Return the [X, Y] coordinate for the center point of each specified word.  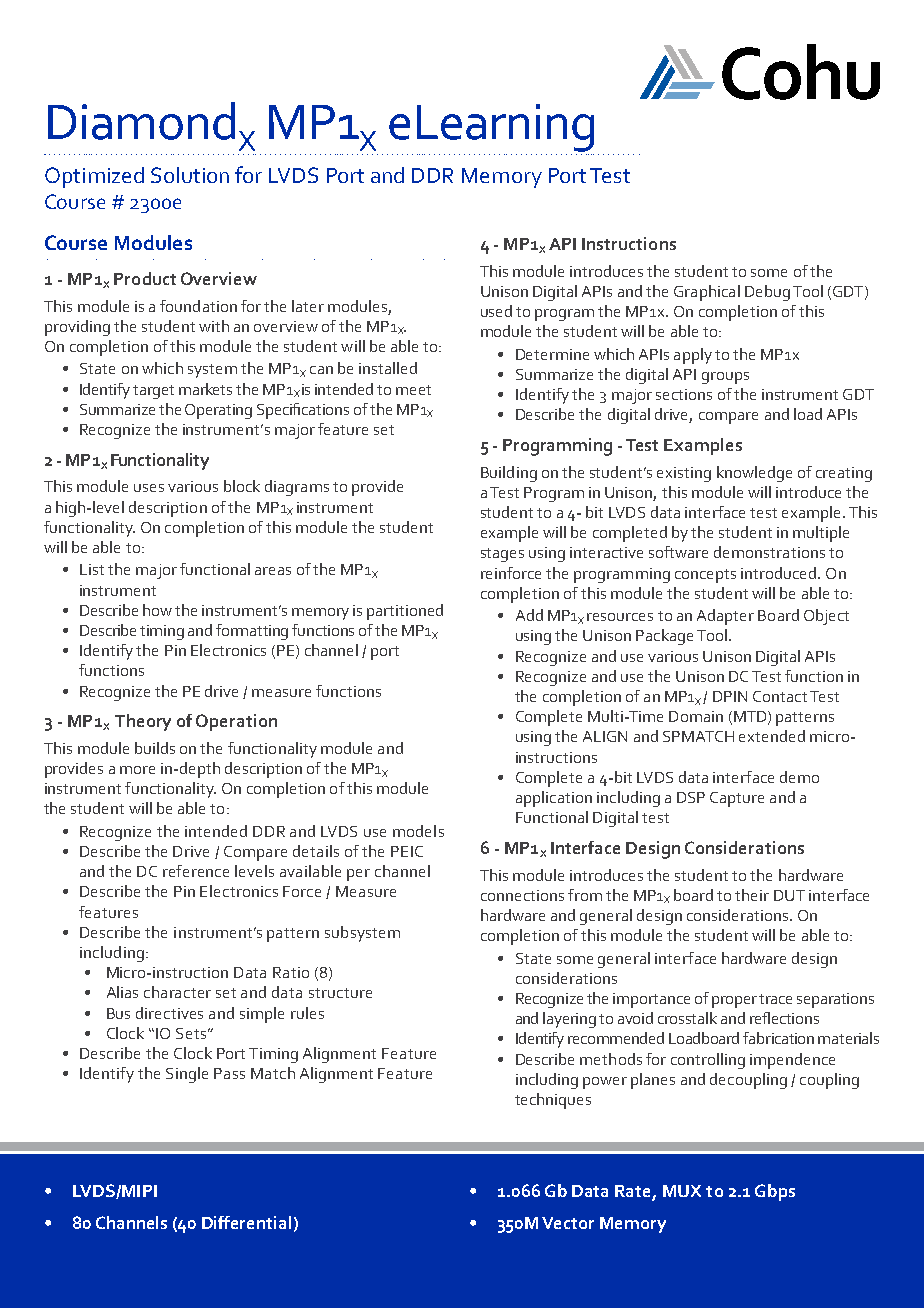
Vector [568, 1223]
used [496, 311]
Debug [767, 293]
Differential [246, 1222]
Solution [190, 175]
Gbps [775, 1192]
